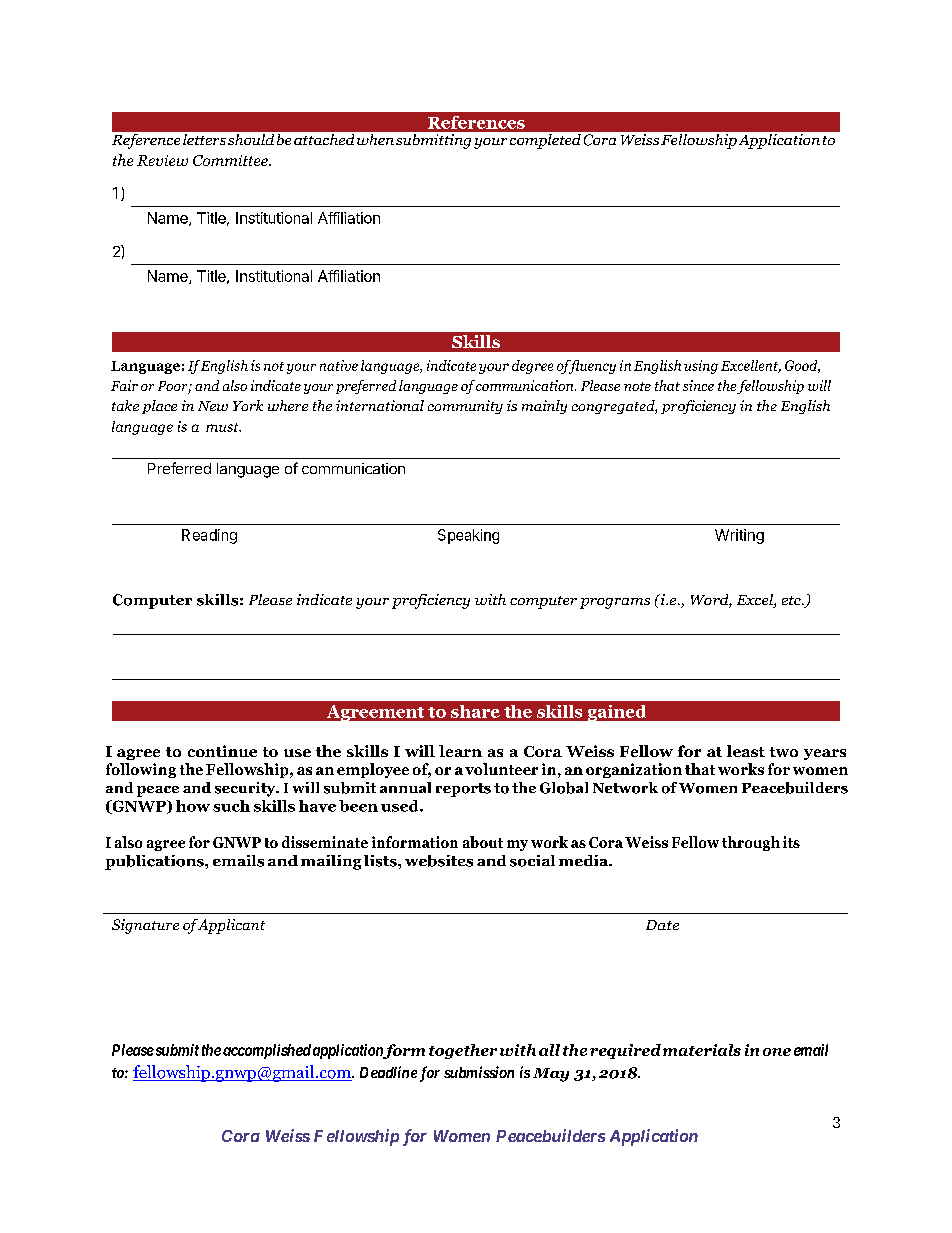 The image size is (952, 1233). What do you see at coordinates (739, 536) in the document?
I see `Writing` at bounding box center [739, 536].
